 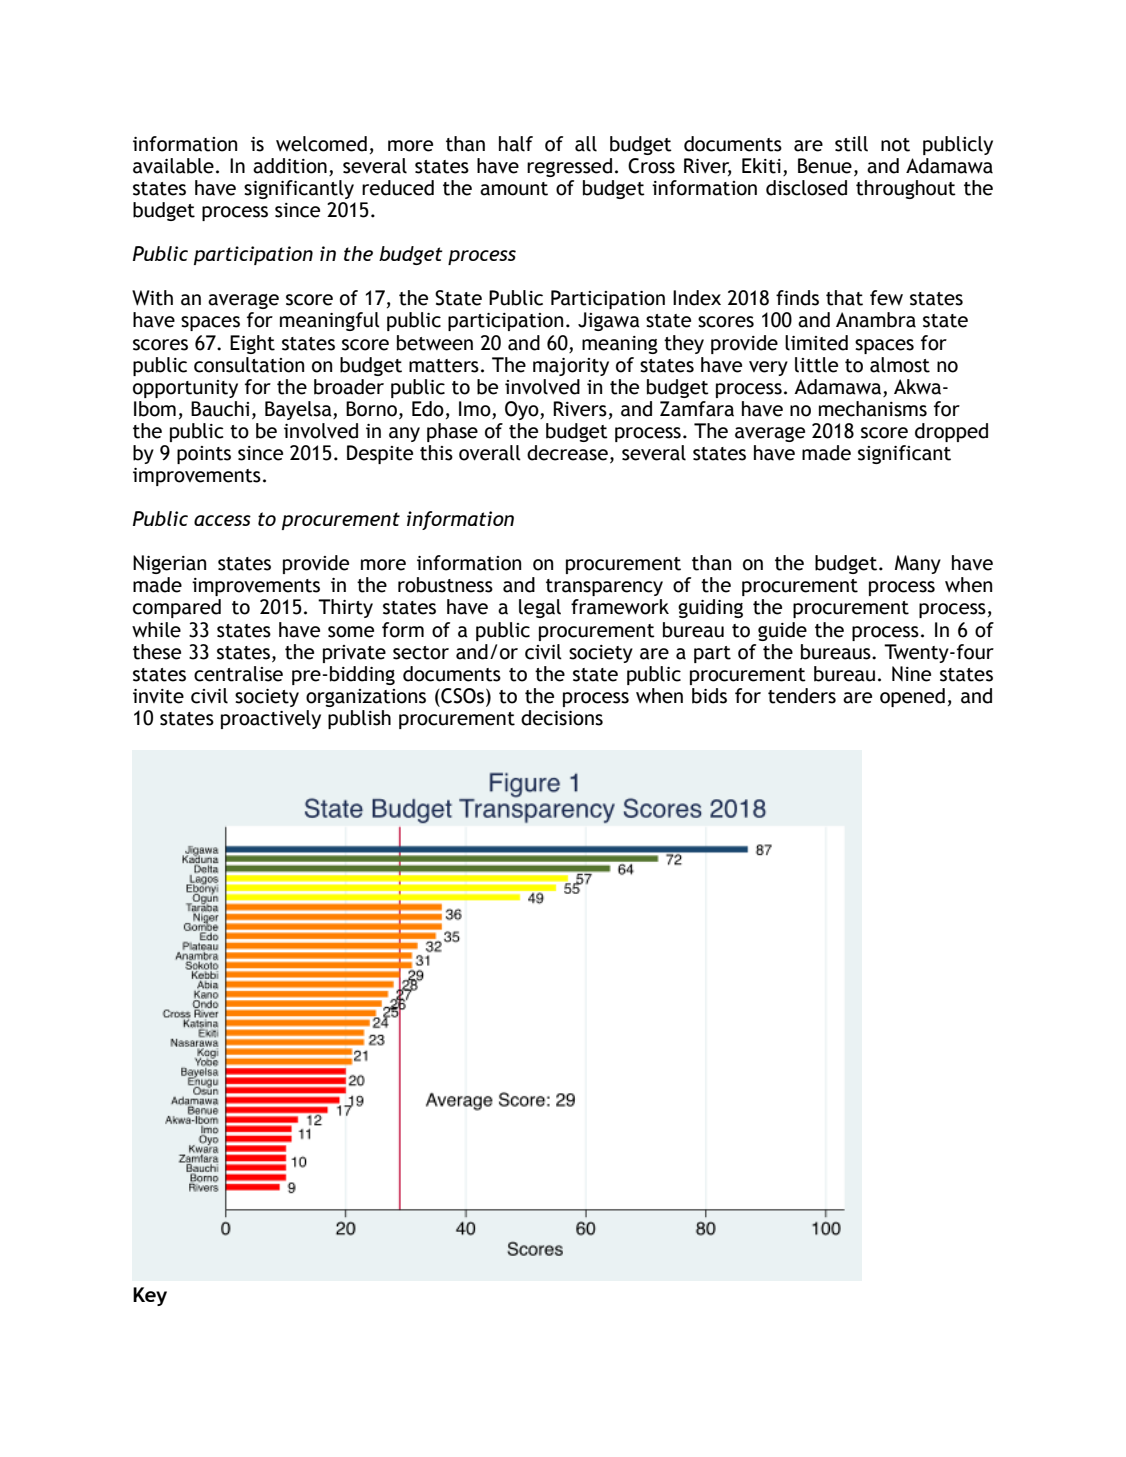 What do you see at coordinates (290, 166) in the document?
I see `addition` at bounding box center [290, 166].
